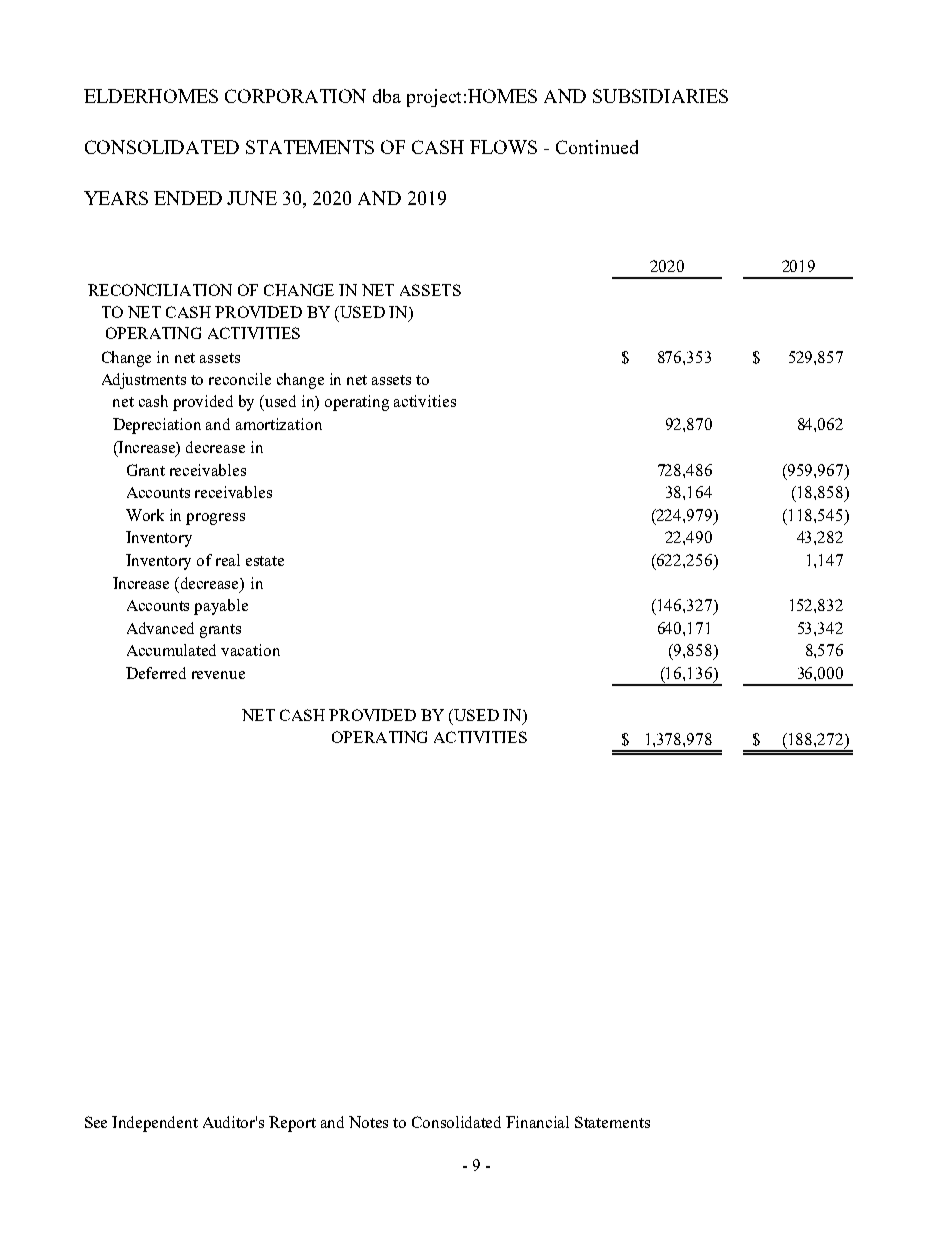  Describe the element at coordinates (250, 650) in the screenshot. I see `vacation` at that location.
